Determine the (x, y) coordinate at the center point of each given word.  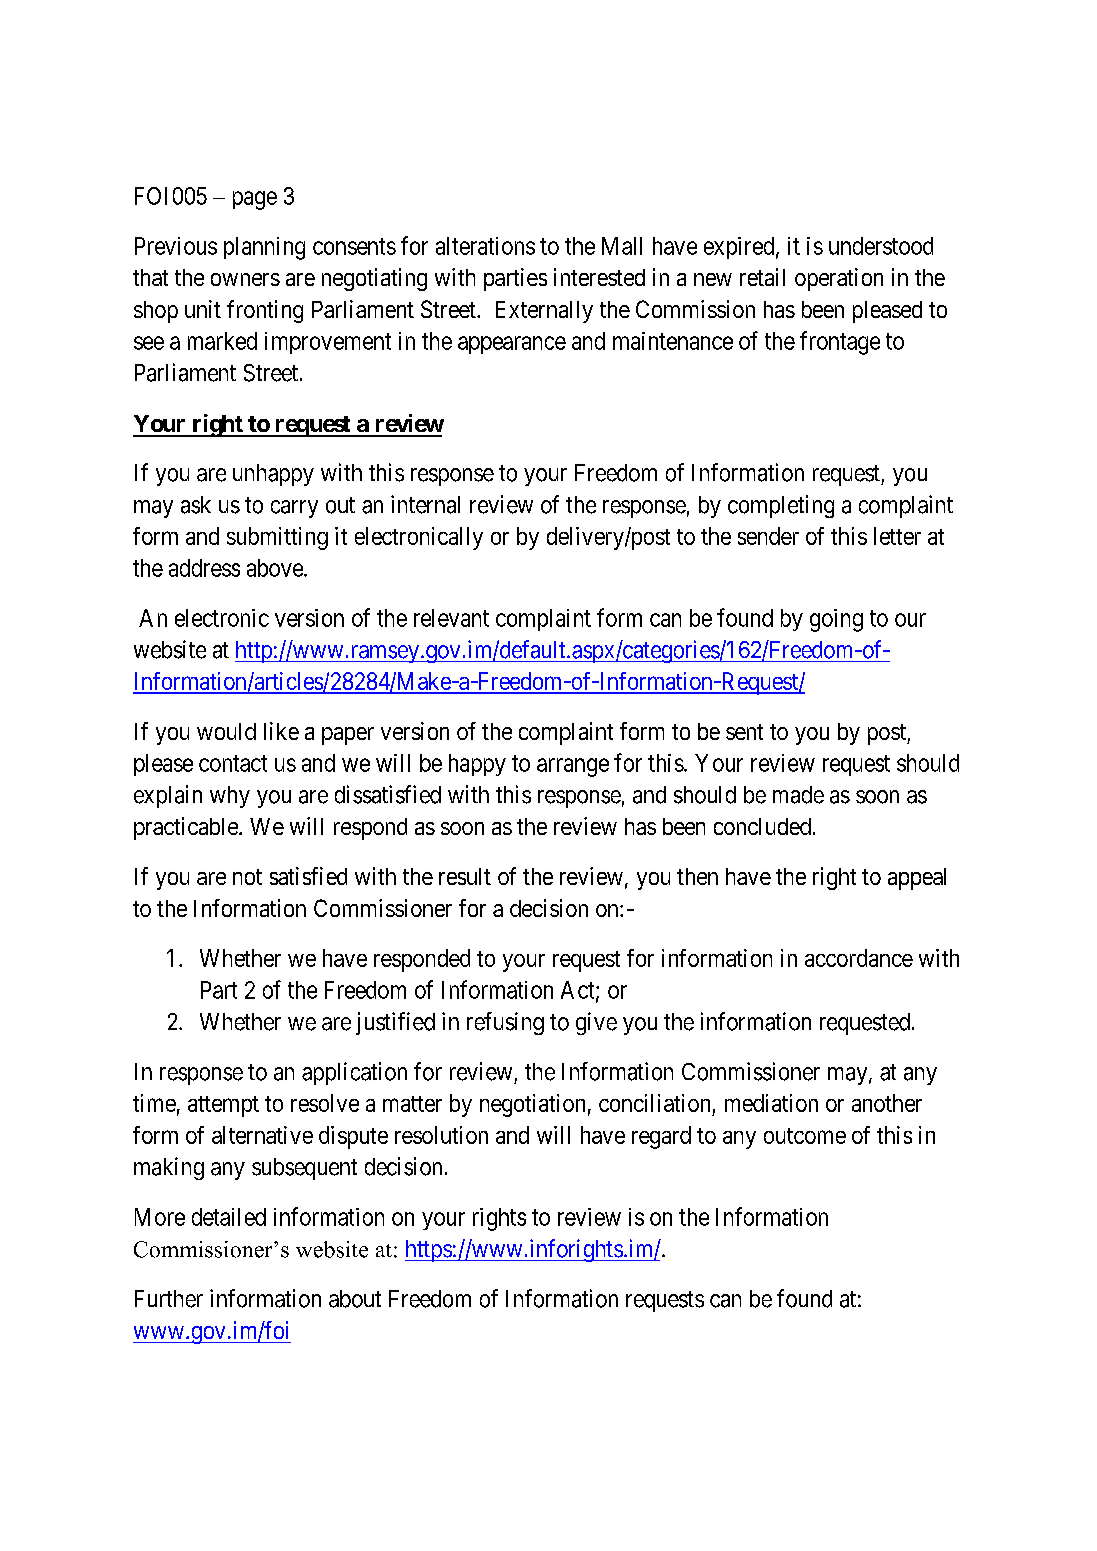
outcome (805, 1136)
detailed (229, 1217)
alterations (485, 246)
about (355, 1299)
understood (881, 246)
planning (264, 248)
